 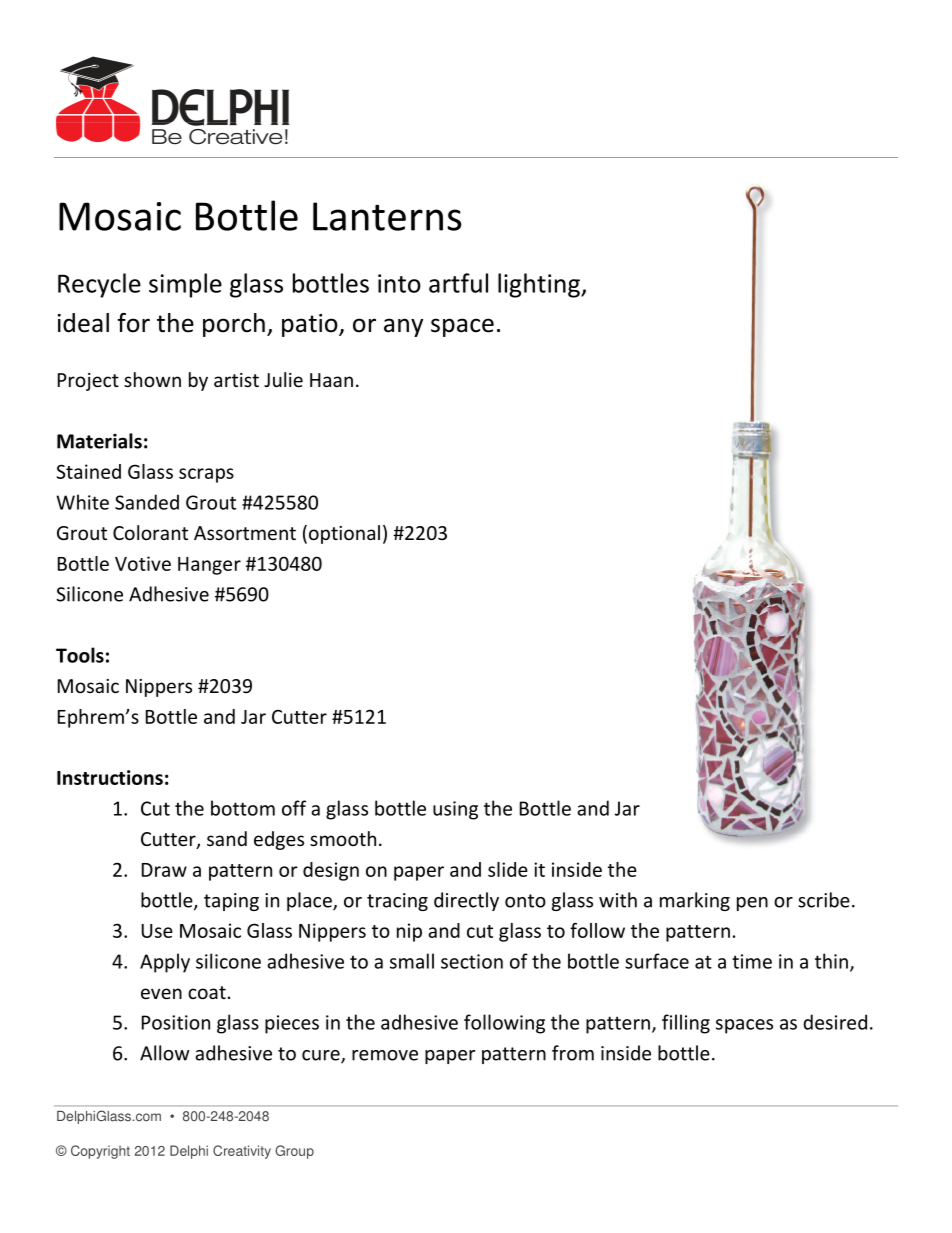 I want to click on any, so click(x=403, y=327).
